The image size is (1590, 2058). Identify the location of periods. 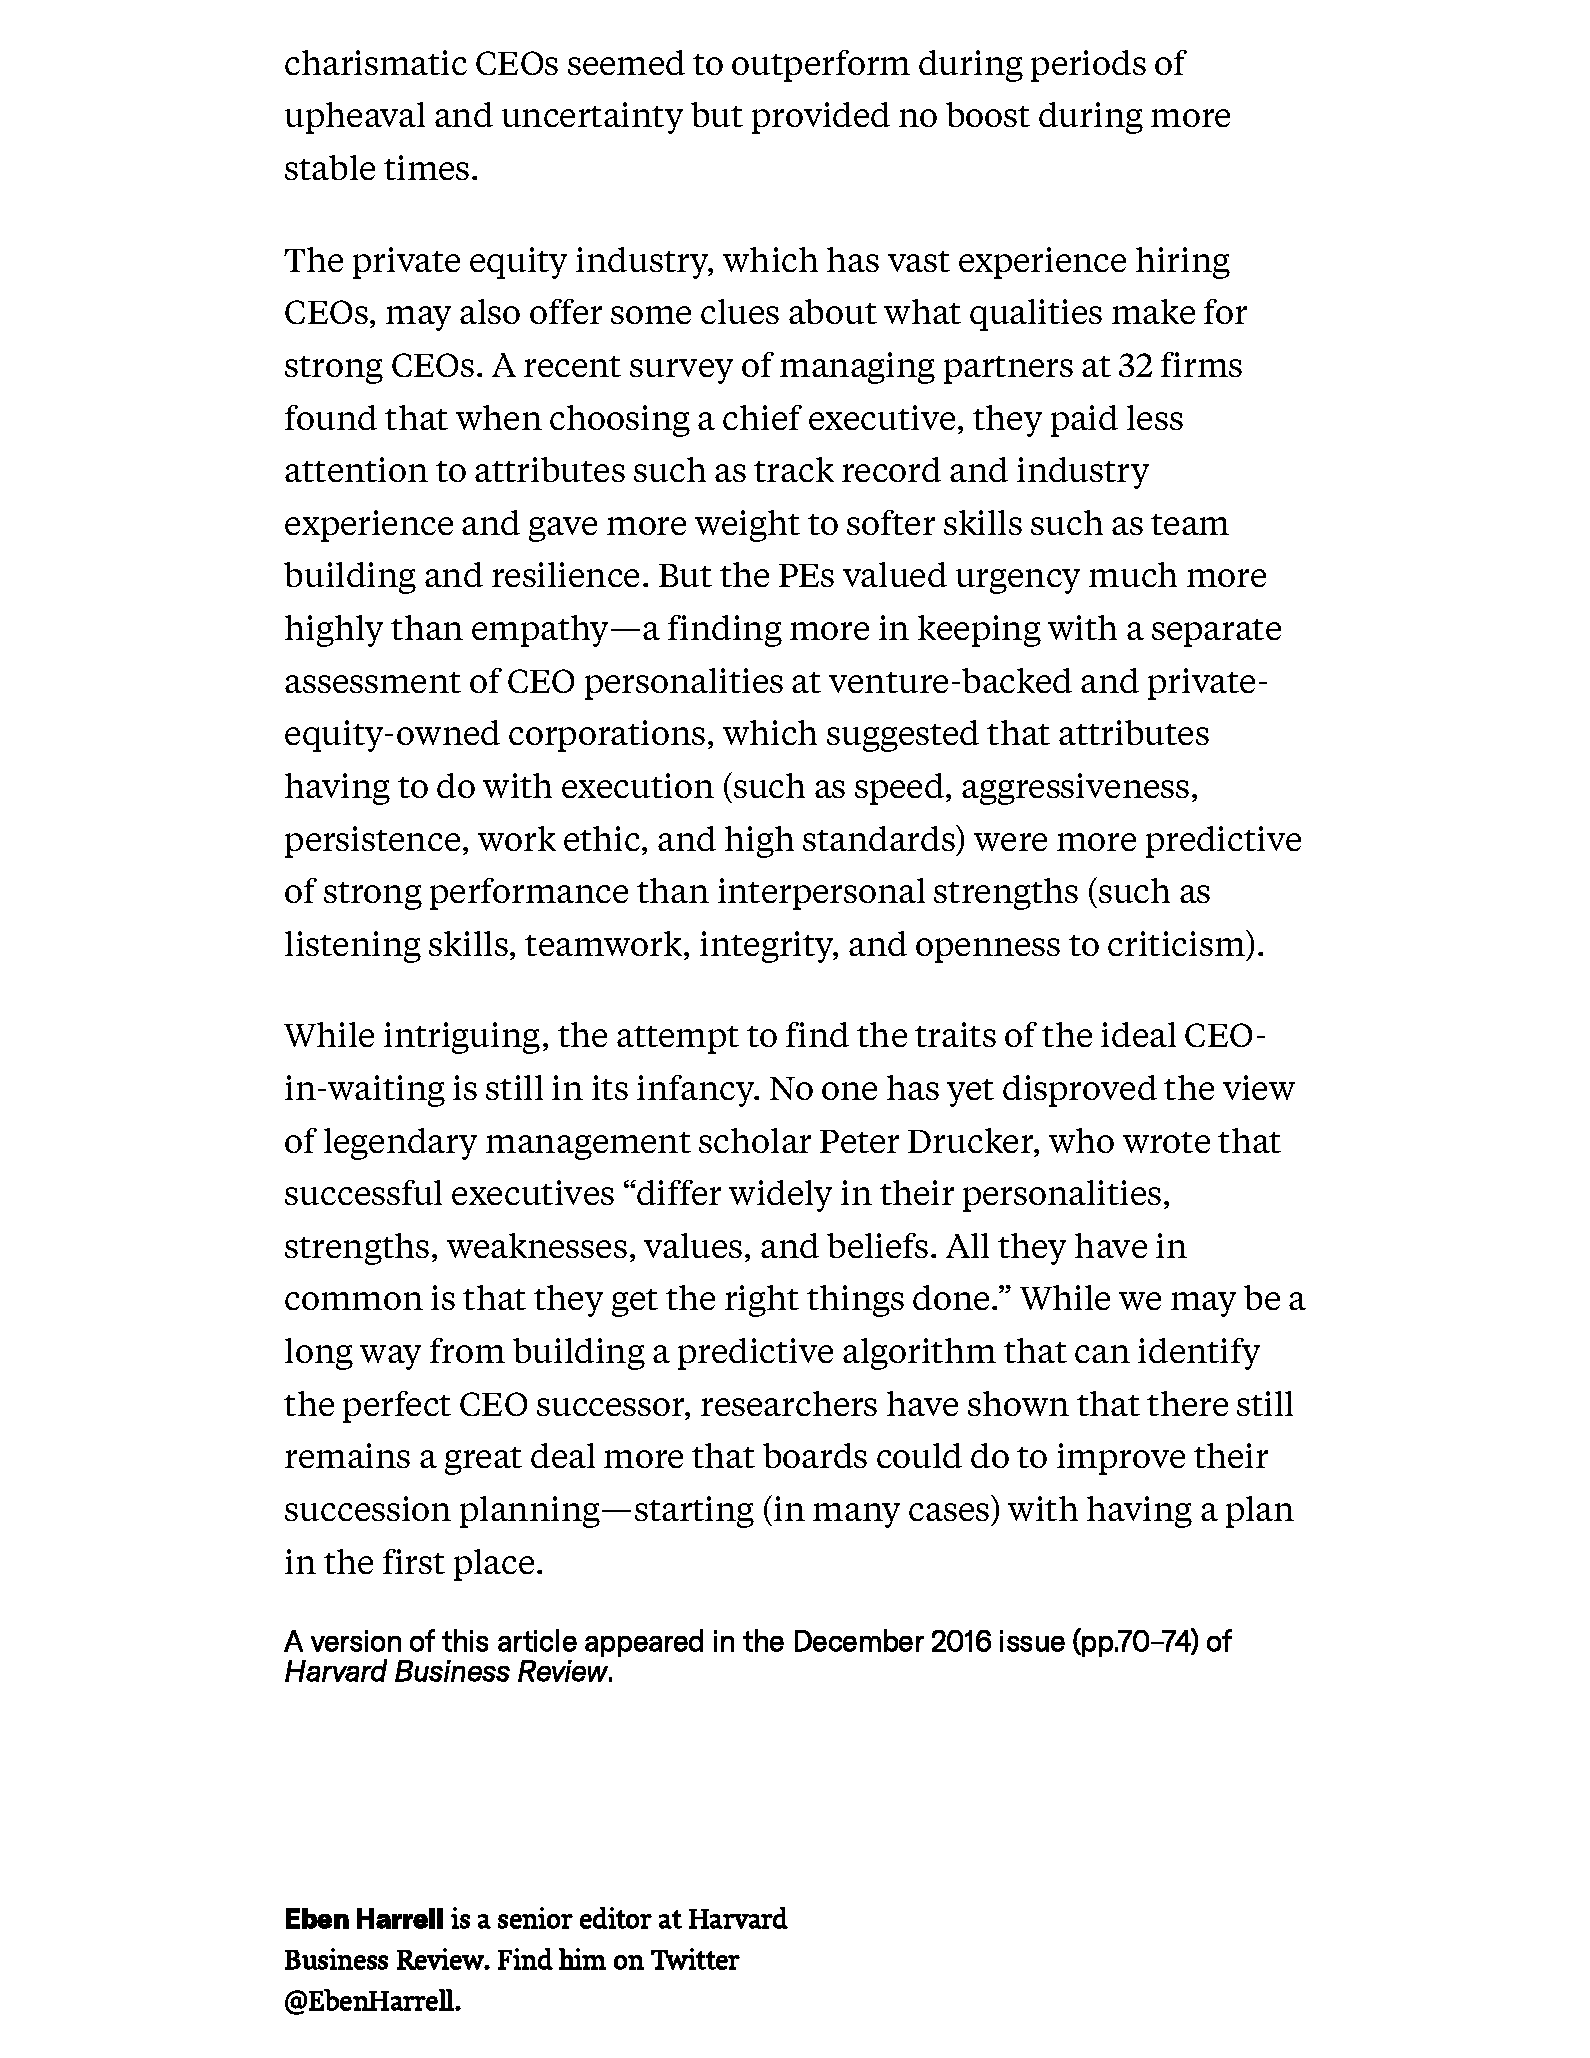
(1088, 66).
